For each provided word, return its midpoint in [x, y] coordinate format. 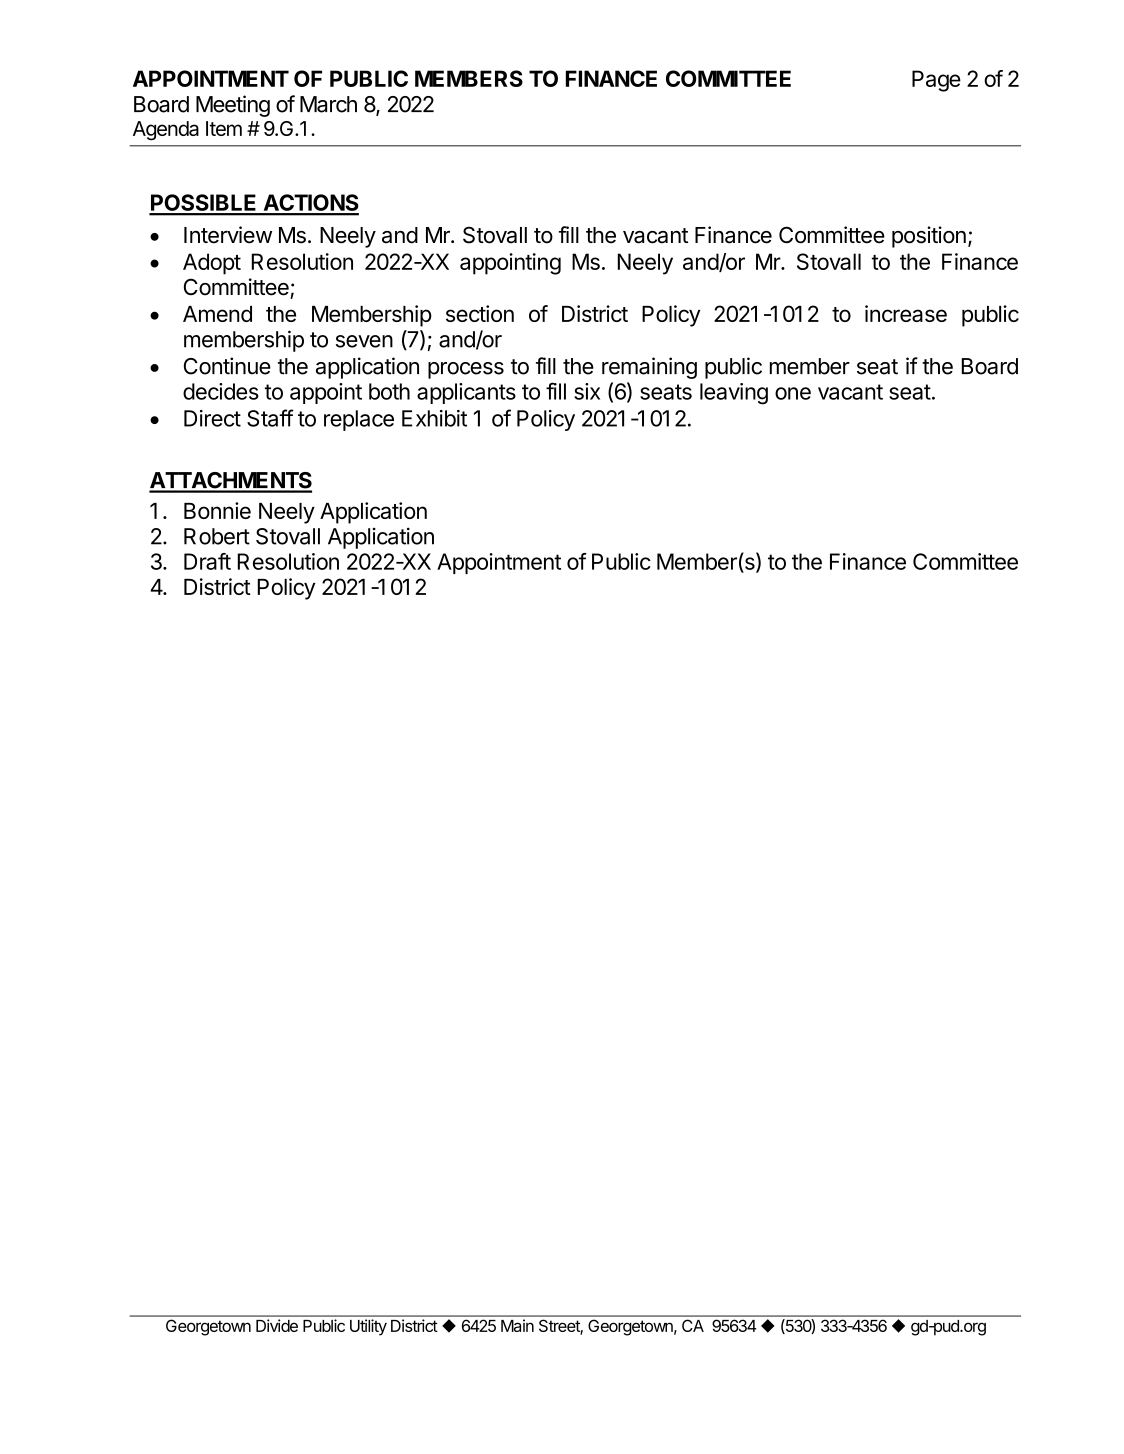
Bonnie [217, 510]
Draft [207, 561]
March [328, 104]
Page [936, 81]
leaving [734, 394]
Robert [217, 536]
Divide [277, 1325]
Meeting [233, 106]
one [793, 393]
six [587, 391]
